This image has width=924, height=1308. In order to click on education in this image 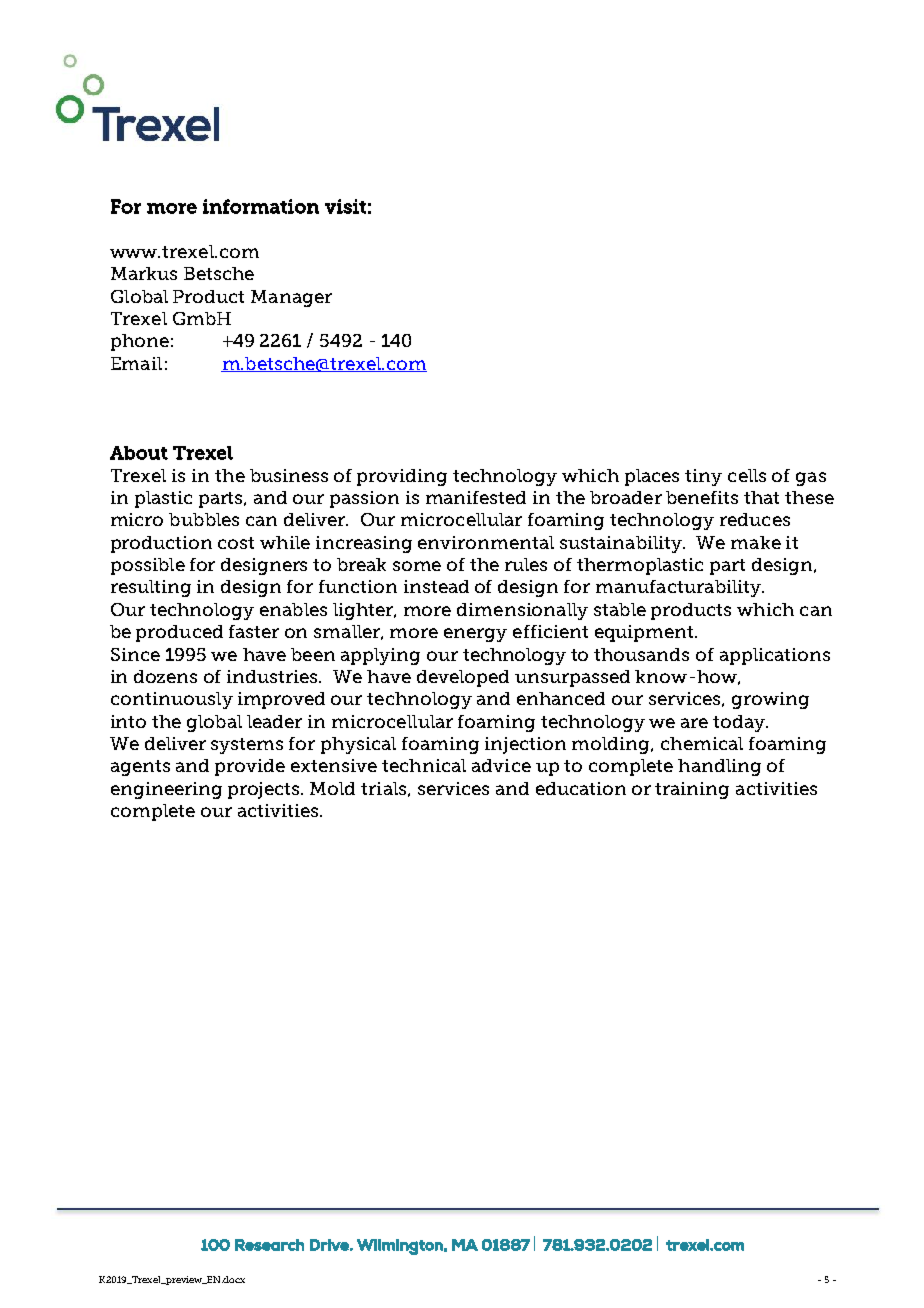, I will do `click(581, 788)`.
